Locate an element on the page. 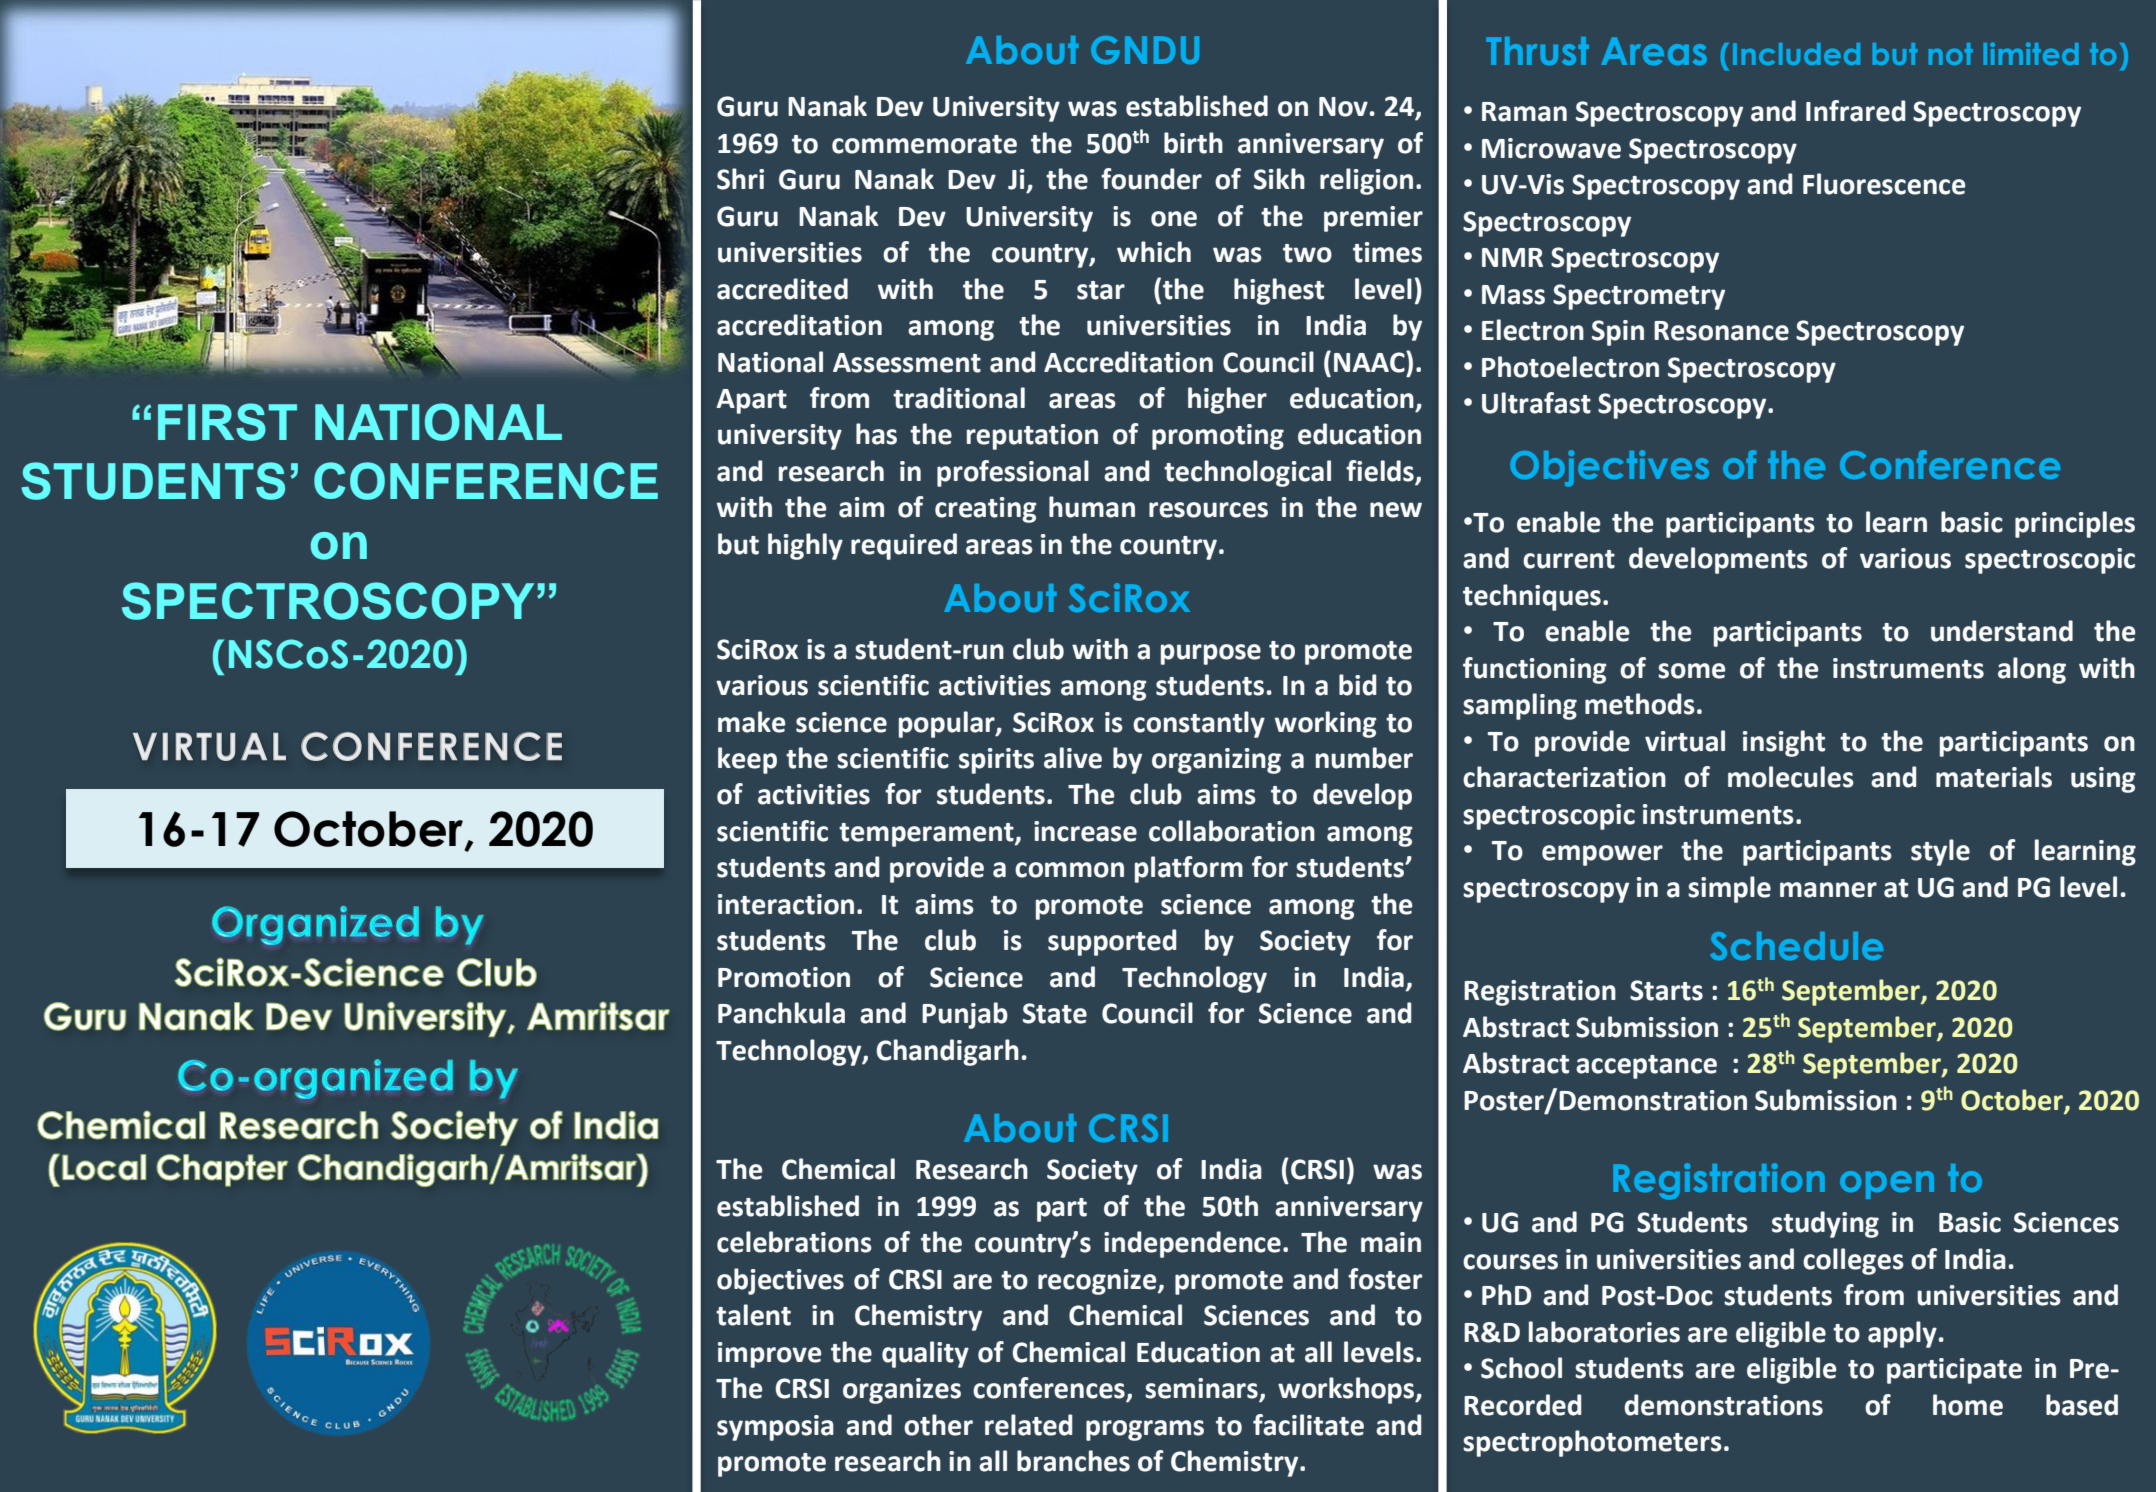 This image has width=2156, height=1492. birth is located at coordinates (1193, 143).
